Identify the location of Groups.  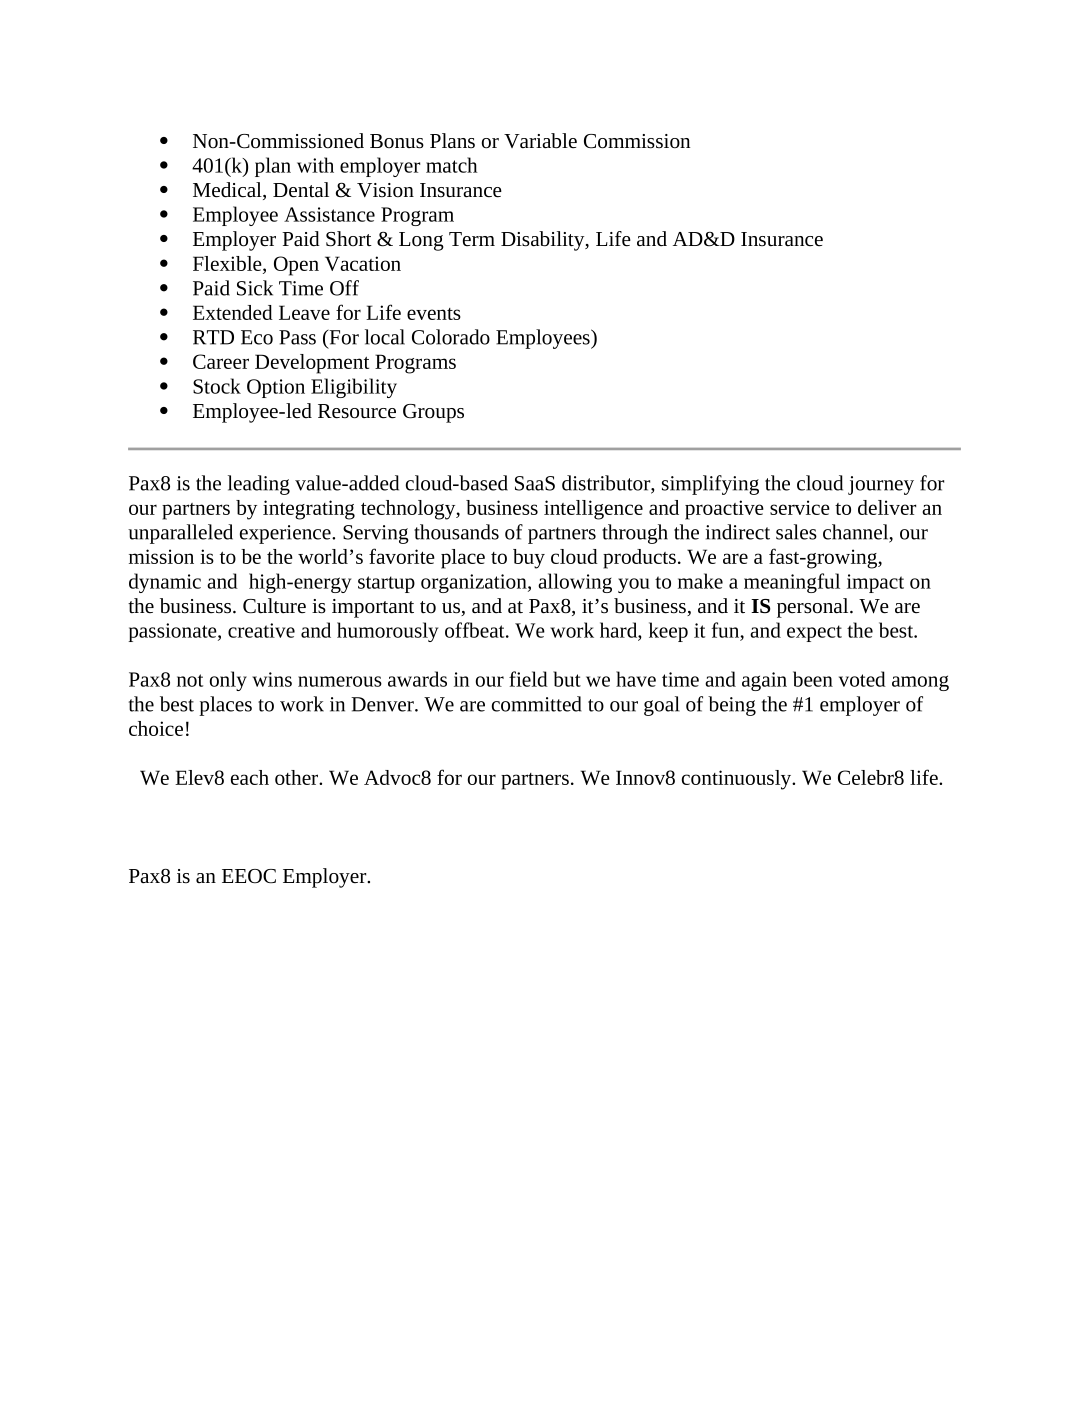
(433, 413).
